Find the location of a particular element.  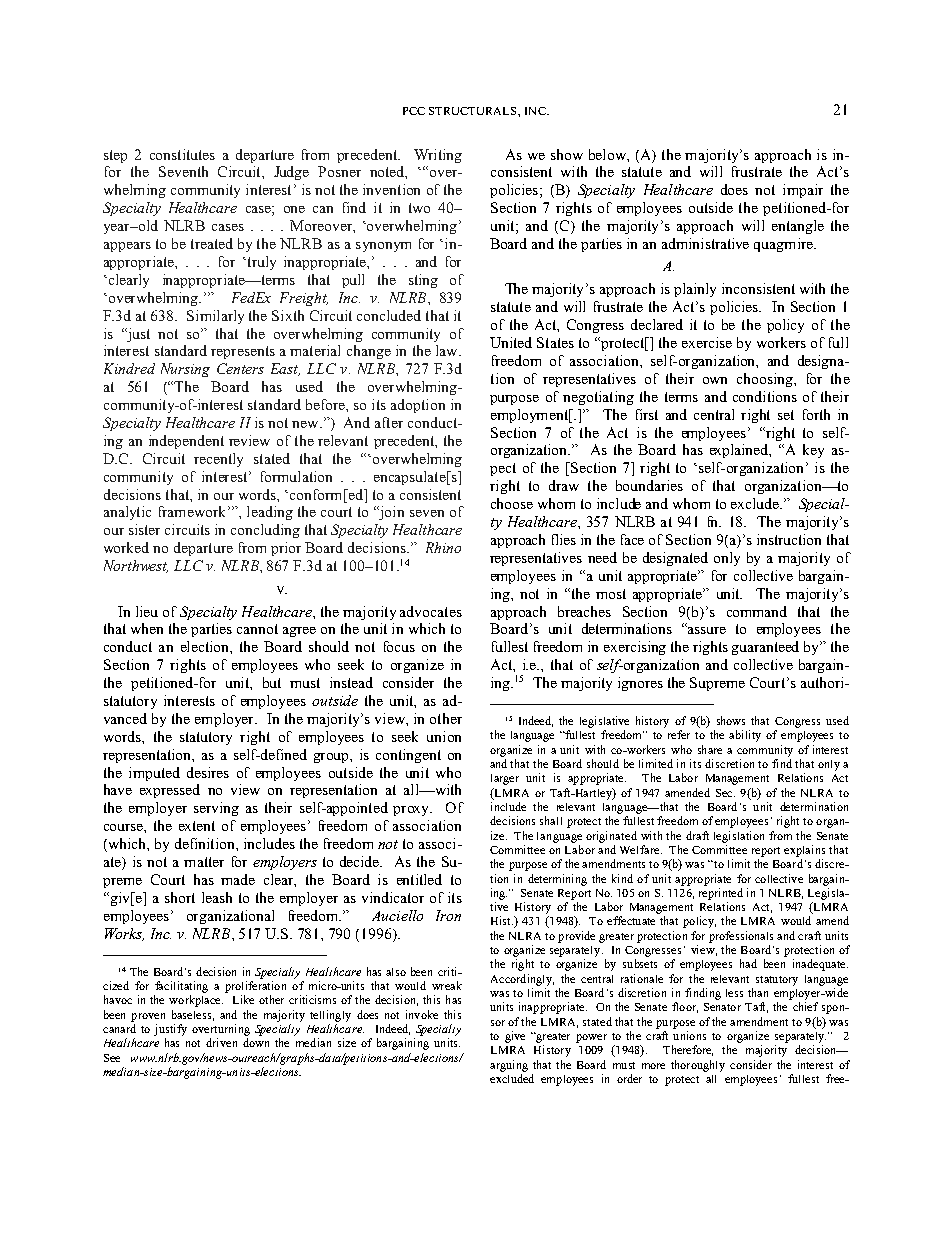

constitutes is located at coordinates (182, 154).
